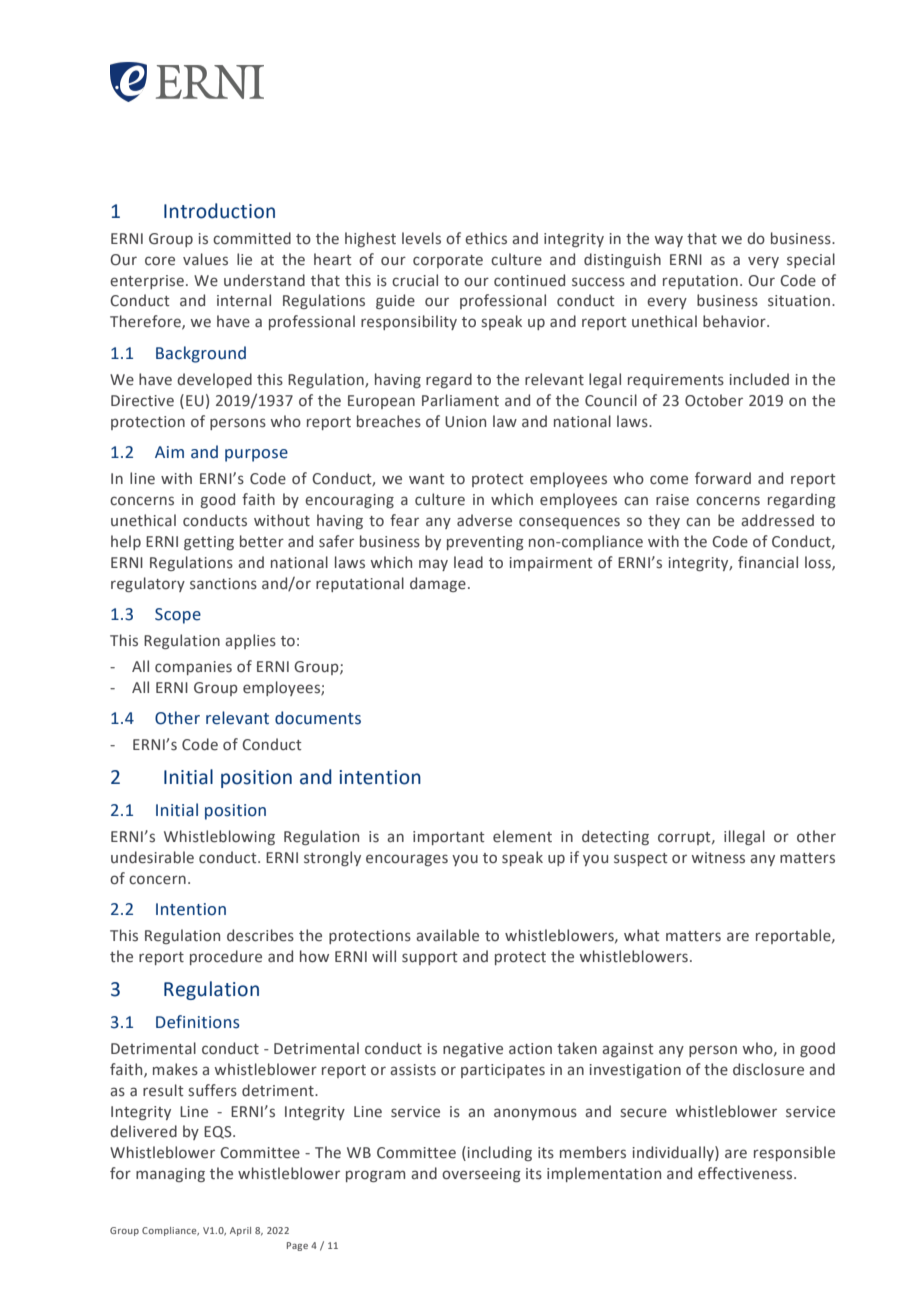  I want to click on values, so click(205, 259).
